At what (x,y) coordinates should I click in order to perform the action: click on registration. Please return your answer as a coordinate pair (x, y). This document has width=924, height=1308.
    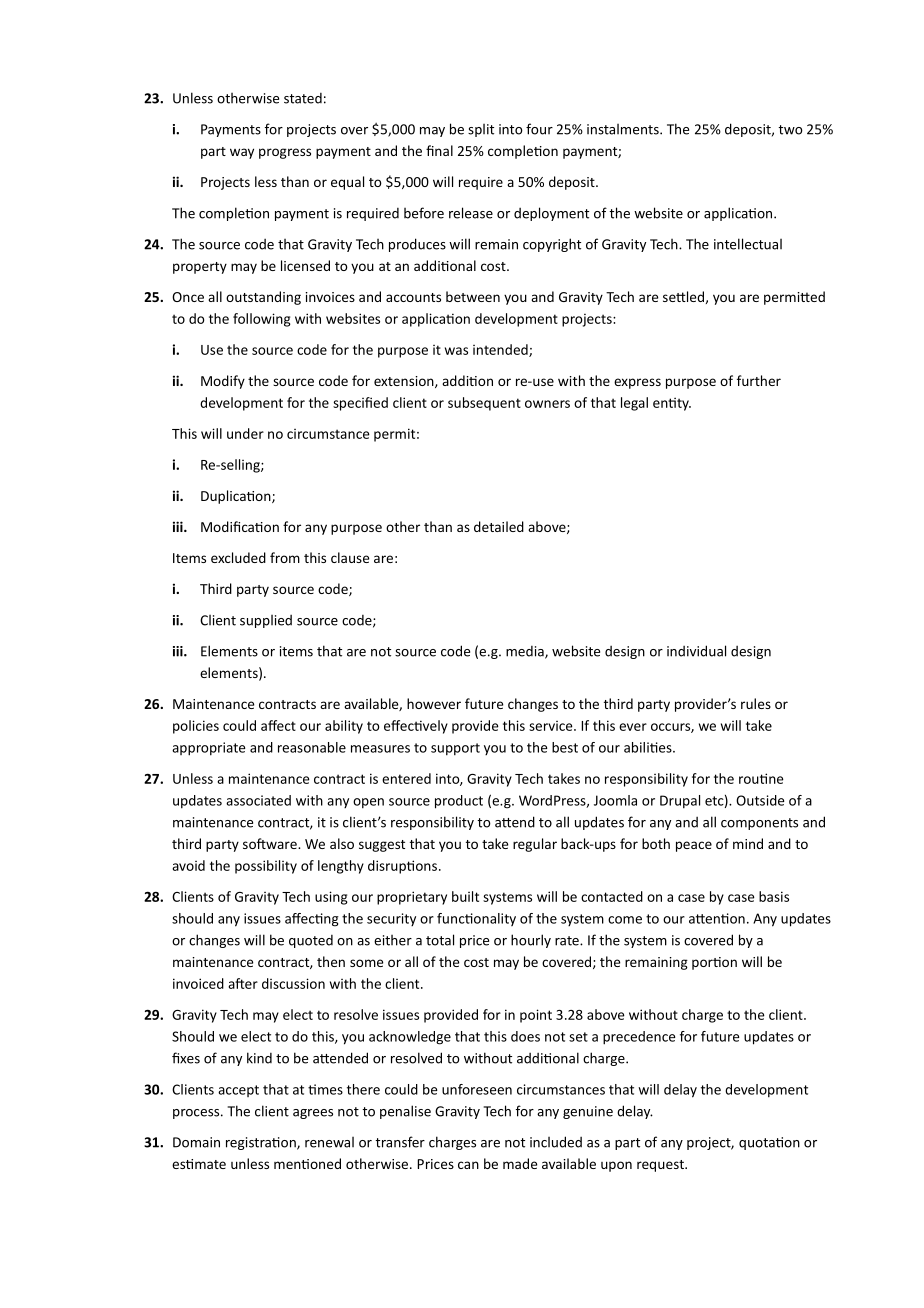
    Looking at the image, I should click on (262, 1143).
